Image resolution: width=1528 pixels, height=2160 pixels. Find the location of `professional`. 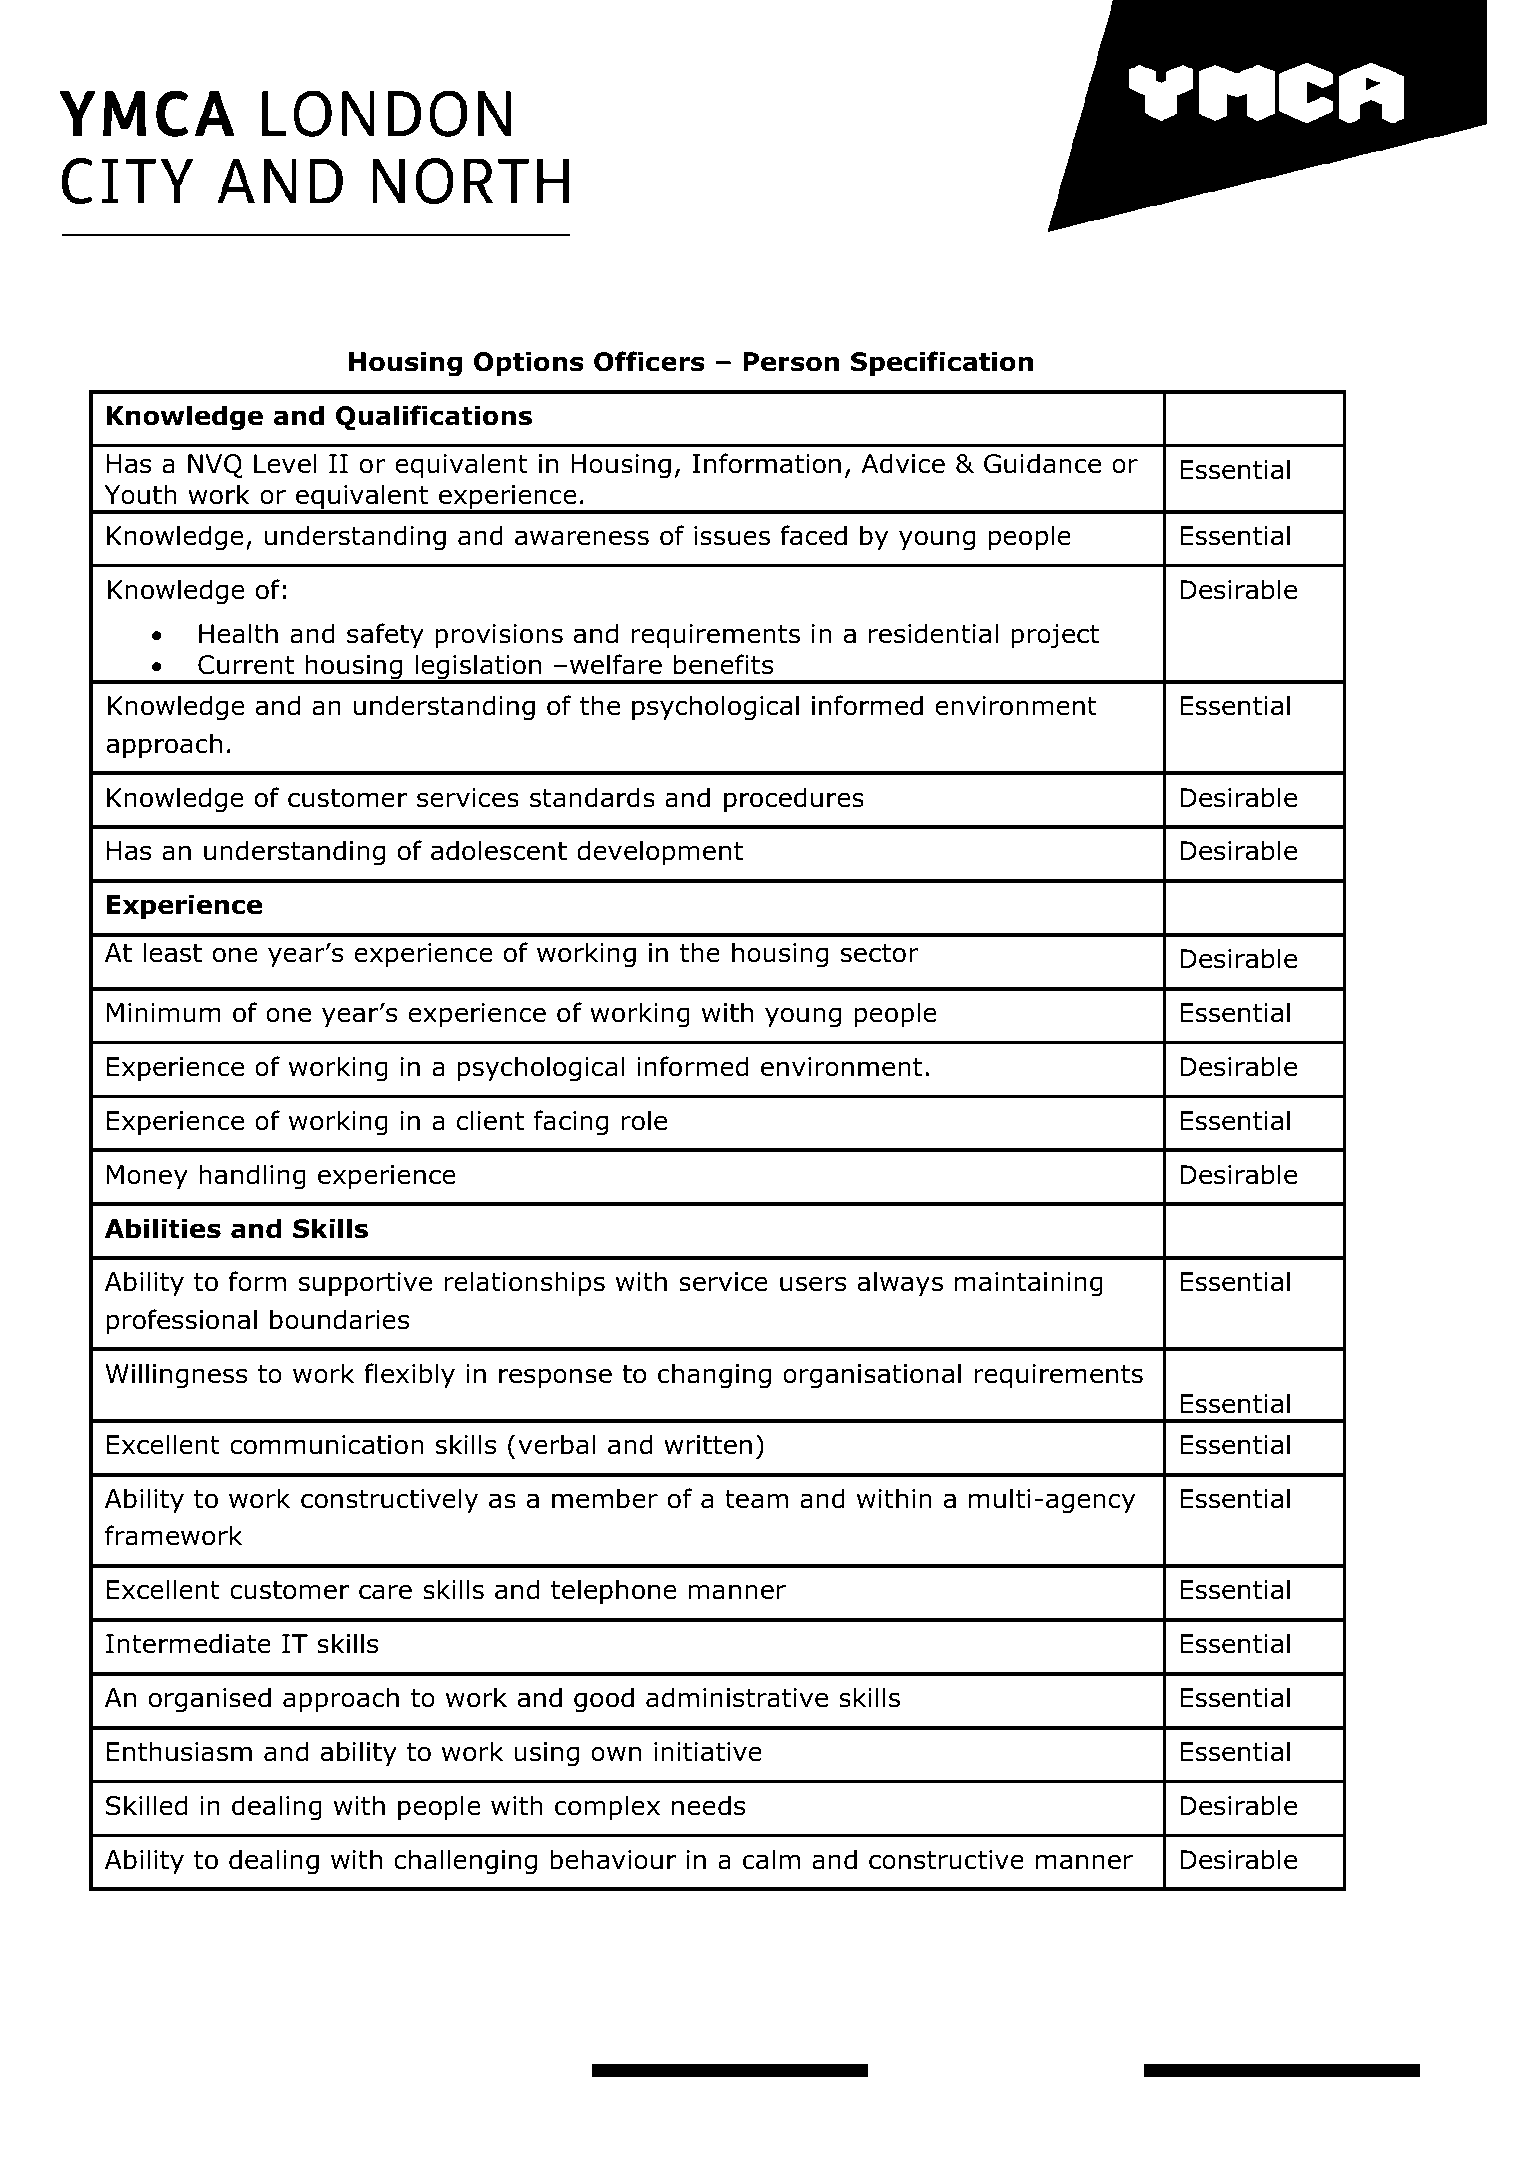

professional is located at coordinates (181, 1321).
